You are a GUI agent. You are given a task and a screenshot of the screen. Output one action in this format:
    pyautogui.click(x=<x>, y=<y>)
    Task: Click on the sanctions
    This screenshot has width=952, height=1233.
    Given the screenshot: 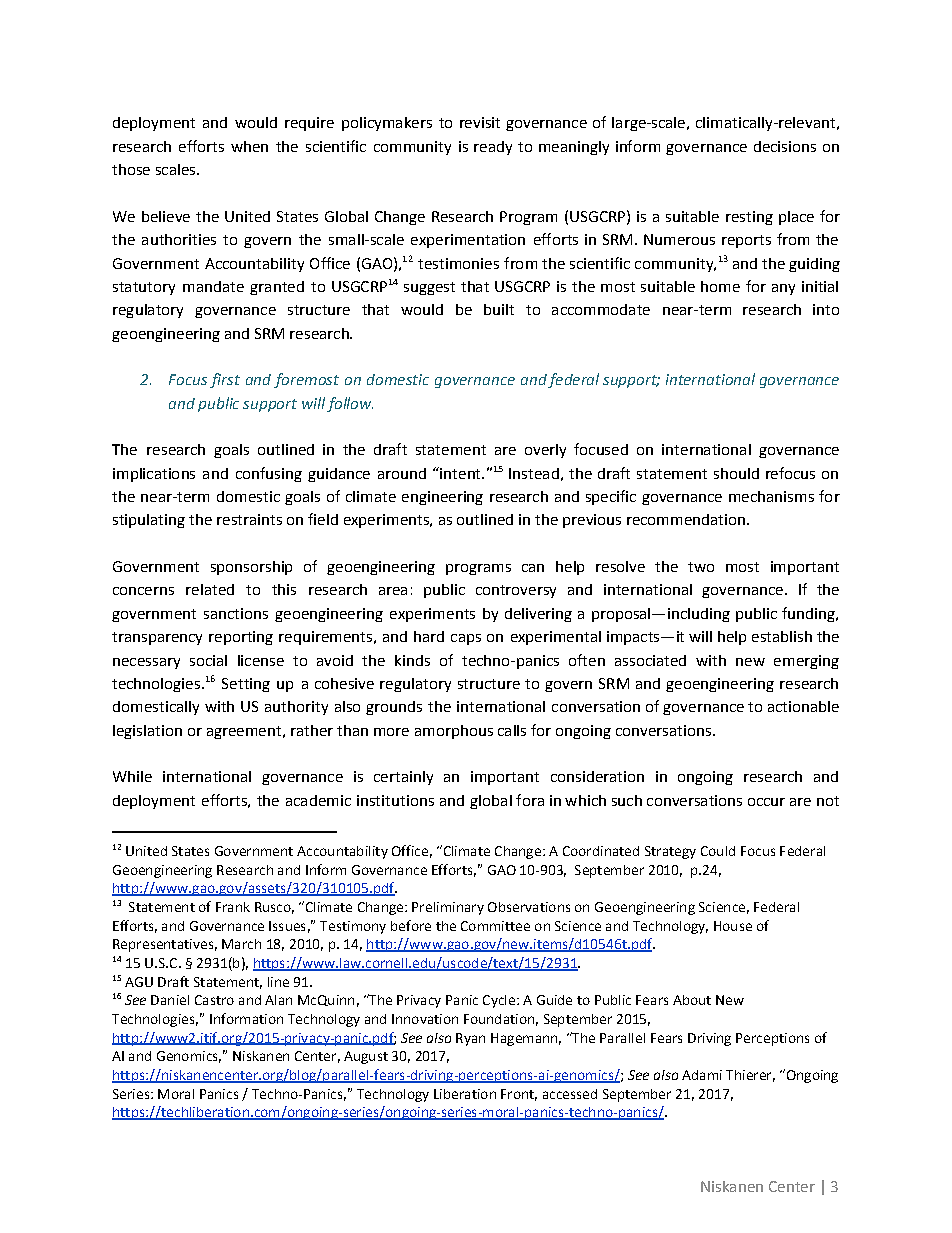 What is the action you would take?
    pyautogui.click(x=236, y=613)
